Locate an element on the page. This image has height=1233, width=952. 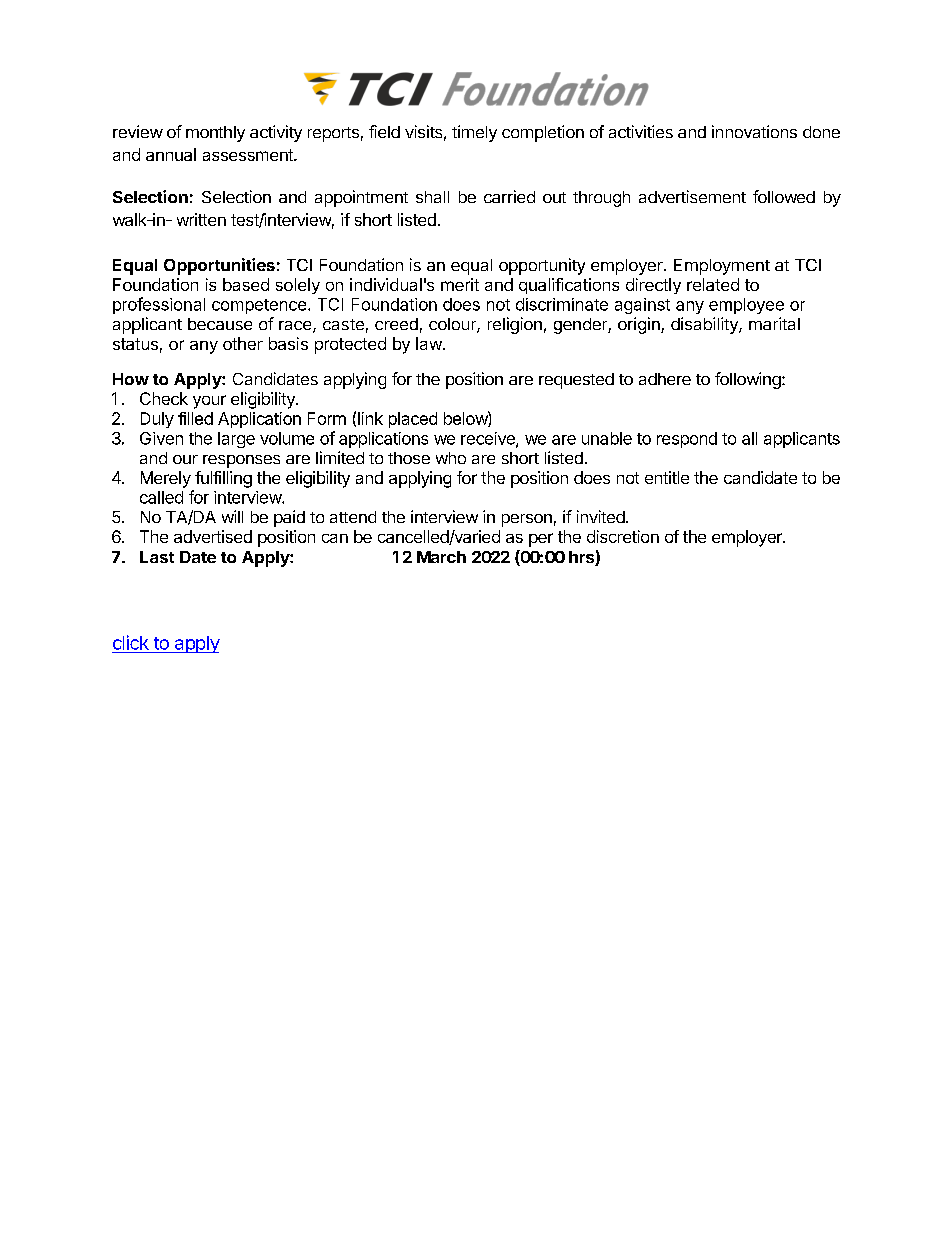
colour is located at coordinates (453, 325).
